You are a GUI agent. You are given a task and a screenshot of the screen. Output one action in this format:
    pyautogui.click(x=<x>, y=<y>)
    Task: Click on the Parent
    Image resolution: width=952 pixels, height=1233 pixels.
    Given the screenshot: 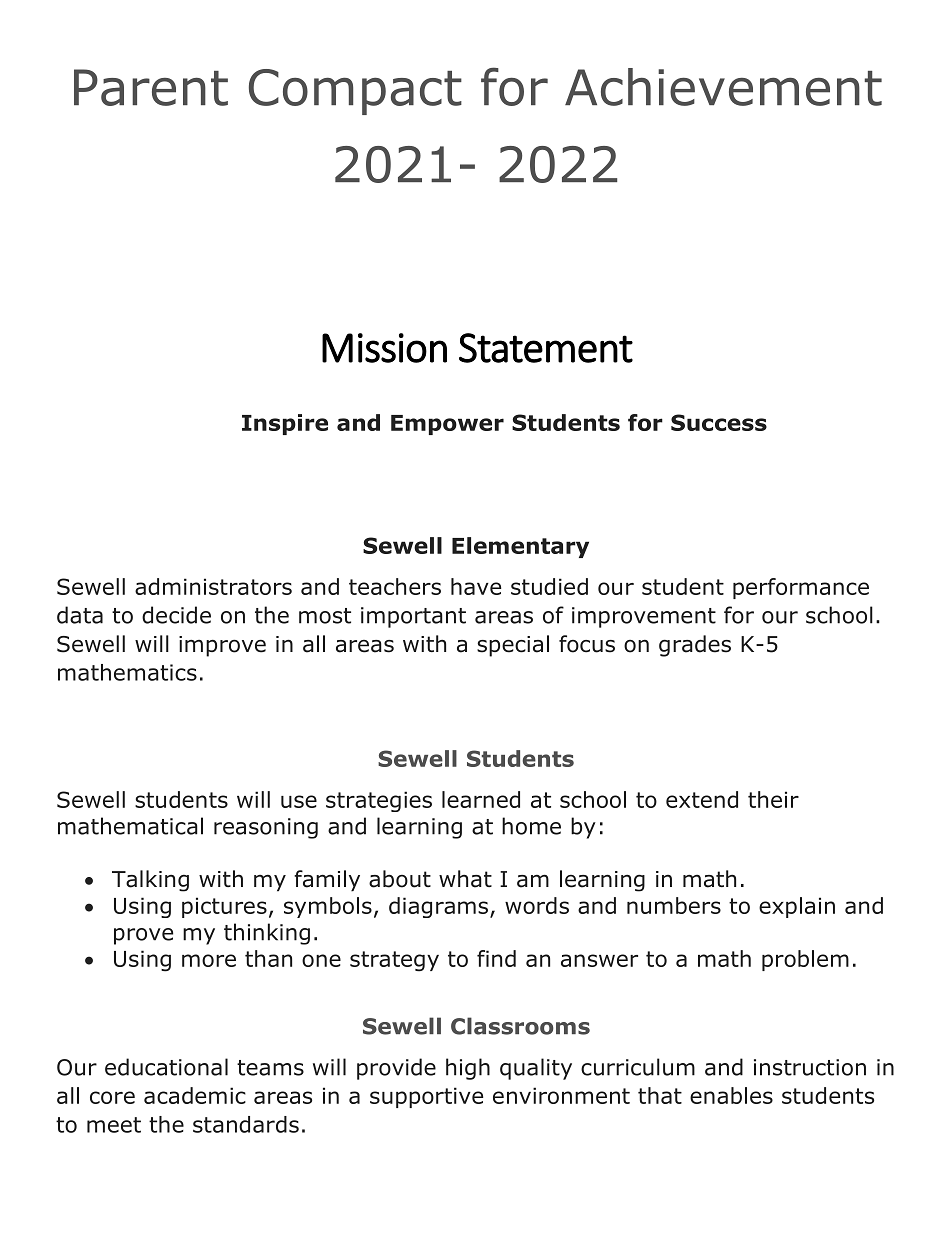 What is the action you would take?
    pyautogui.click(x=151, y=87)
